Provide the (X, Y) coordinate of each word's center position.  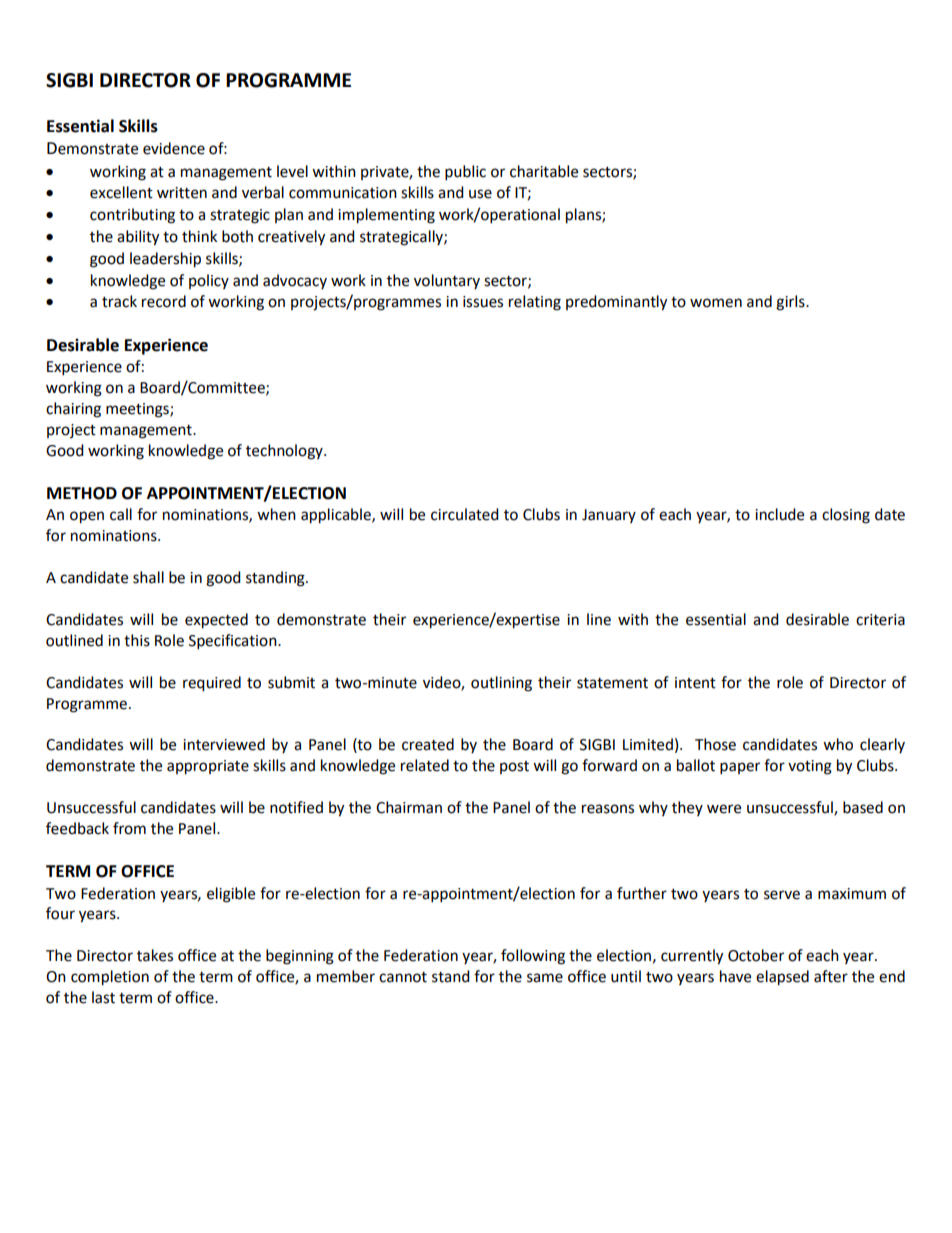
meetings (138, 410)
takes (155, 955)
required (212, 684)
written (182, 193)
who (838, 744)
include (779, 514)
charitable (544, 171)
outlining (501, 684)
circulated (465, 514)
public (465, 173)
